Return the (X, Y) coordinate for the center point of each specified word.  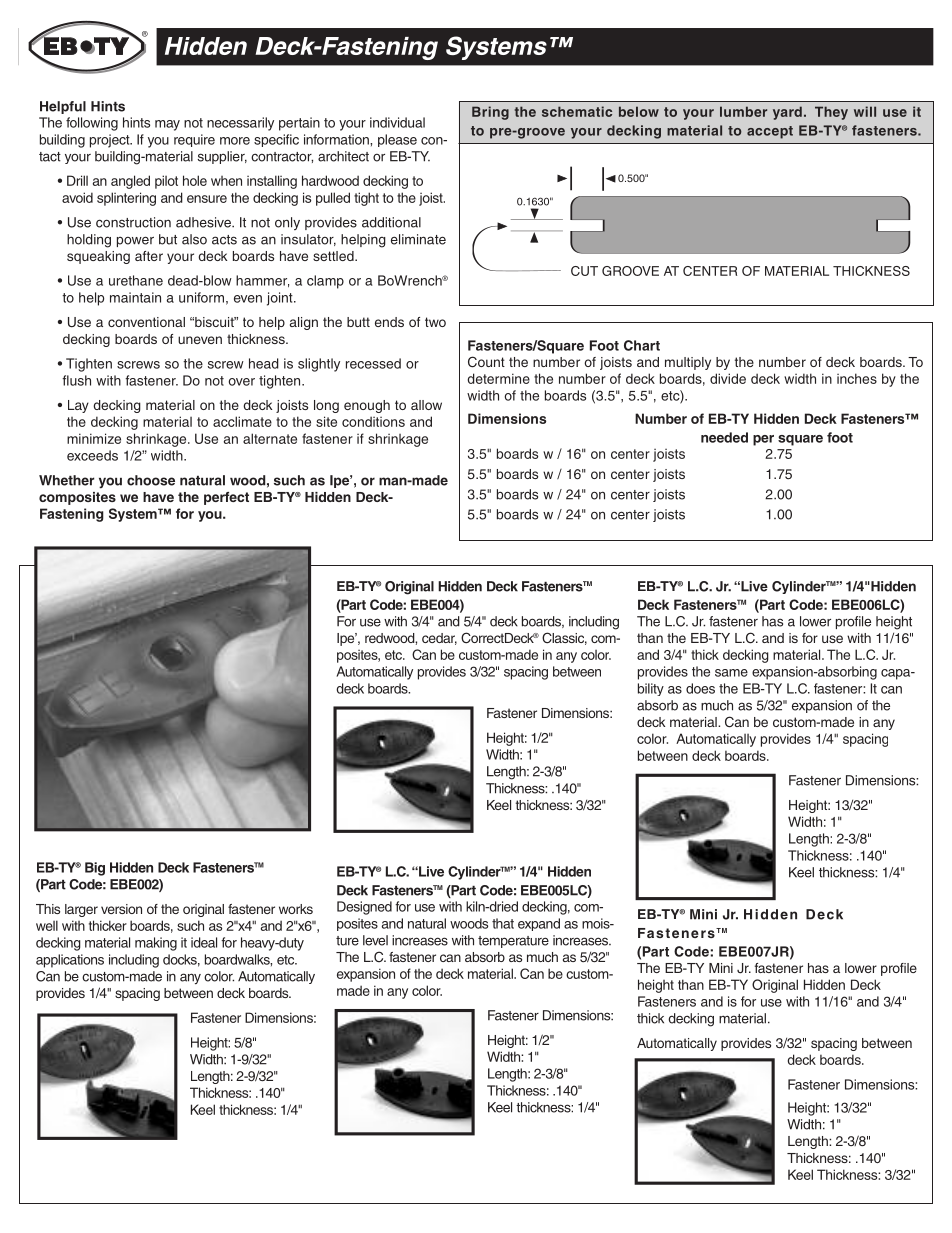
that (503, 923)
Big (95, 869)
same (731, 673)
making (156, 944)
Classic (564, 638)
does (700, 688)
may (167, 125)
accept (770, 132)
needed (724, 437)
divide (728, 378)
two (435, 322)
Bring (490, 113)
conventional (146, 322)
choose (151, 480)
